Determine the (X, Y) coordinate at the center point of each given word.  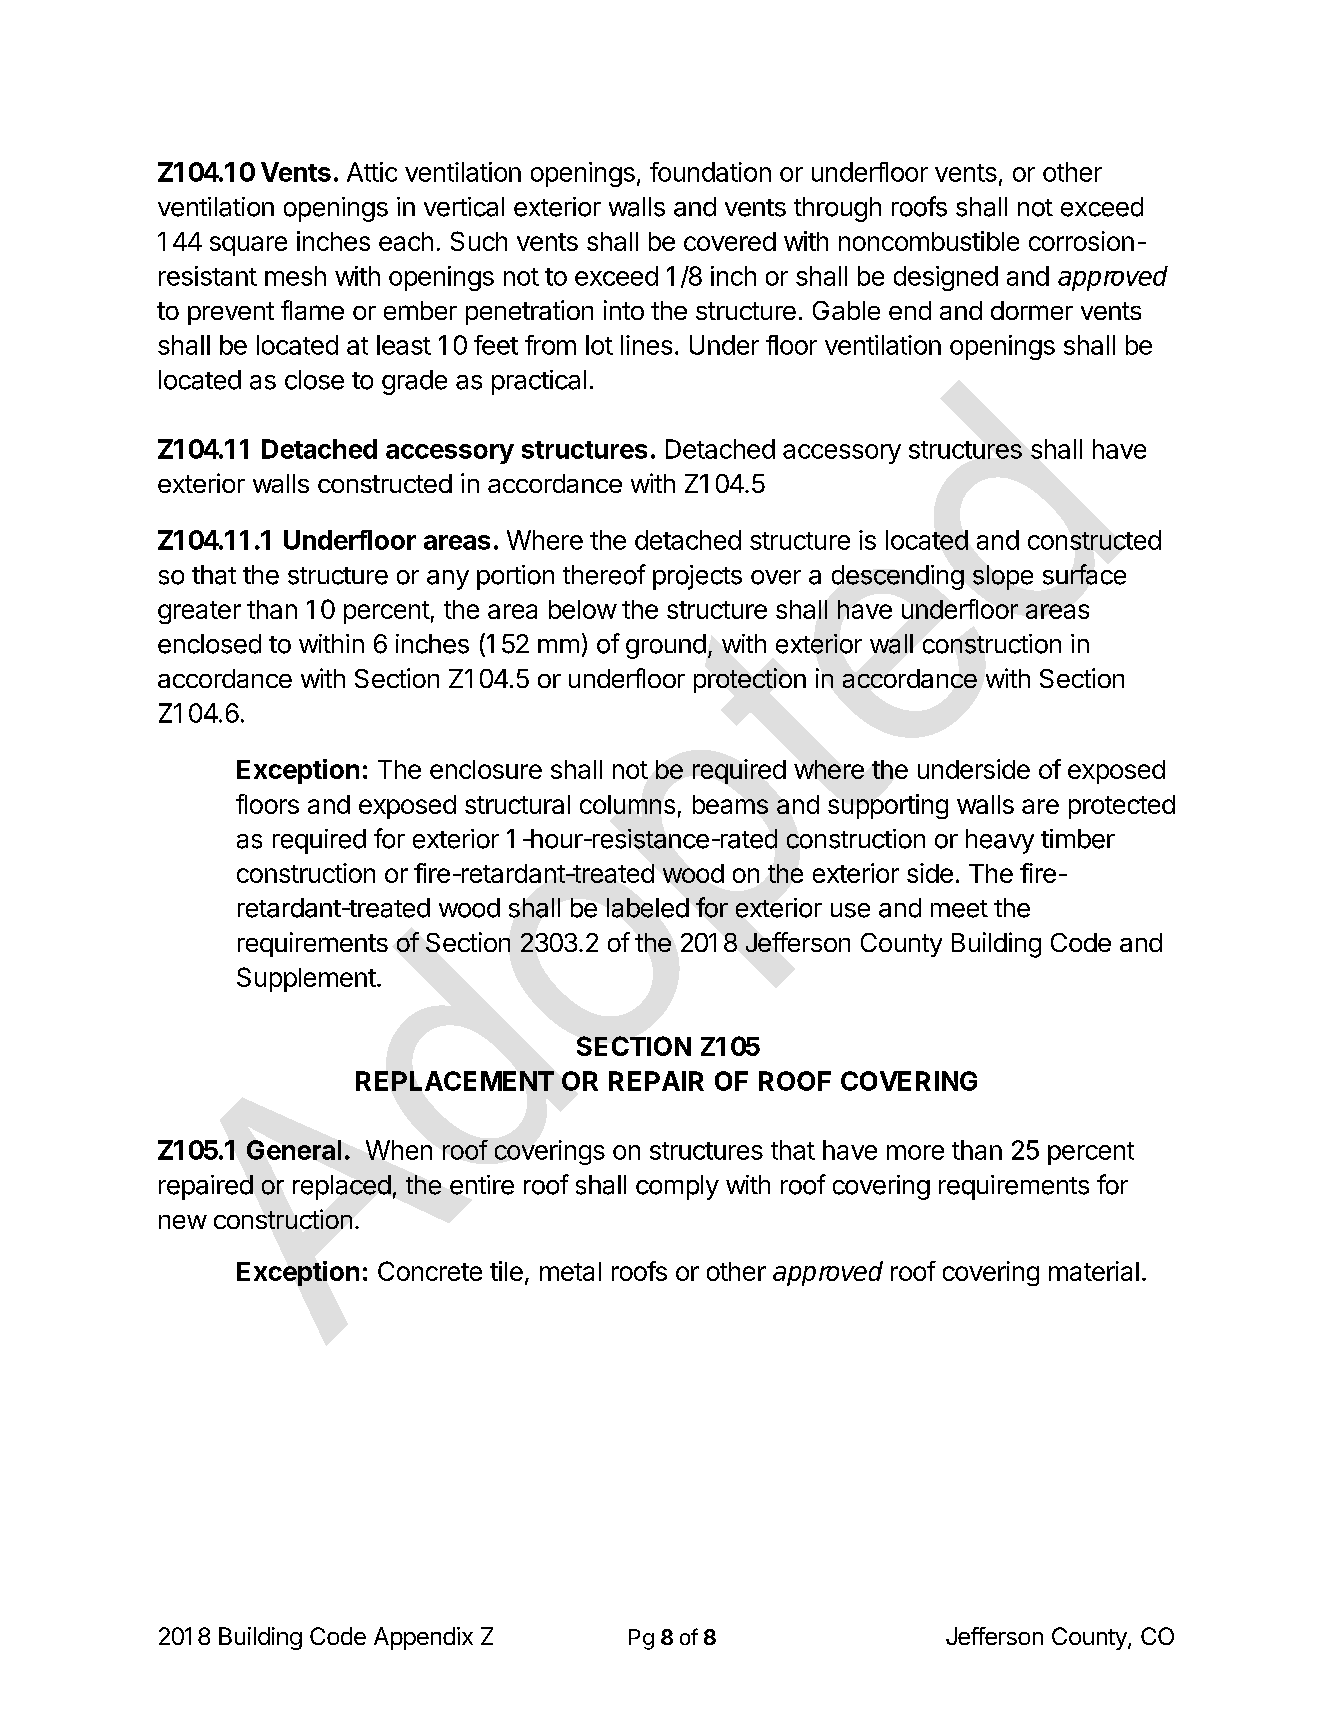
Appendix (423, 1638)
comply (677, 1187)
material (1094, 1271)
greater (199, 612)
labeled (648, 908)
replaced (342, 1187)
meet (959, 909)
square (248, 246)
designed (946, 278)
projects (697, 577)
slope (1003, 577)
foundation (710, 172)
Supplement (306, 979)
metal (570, 1271)
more (915, 1152)
